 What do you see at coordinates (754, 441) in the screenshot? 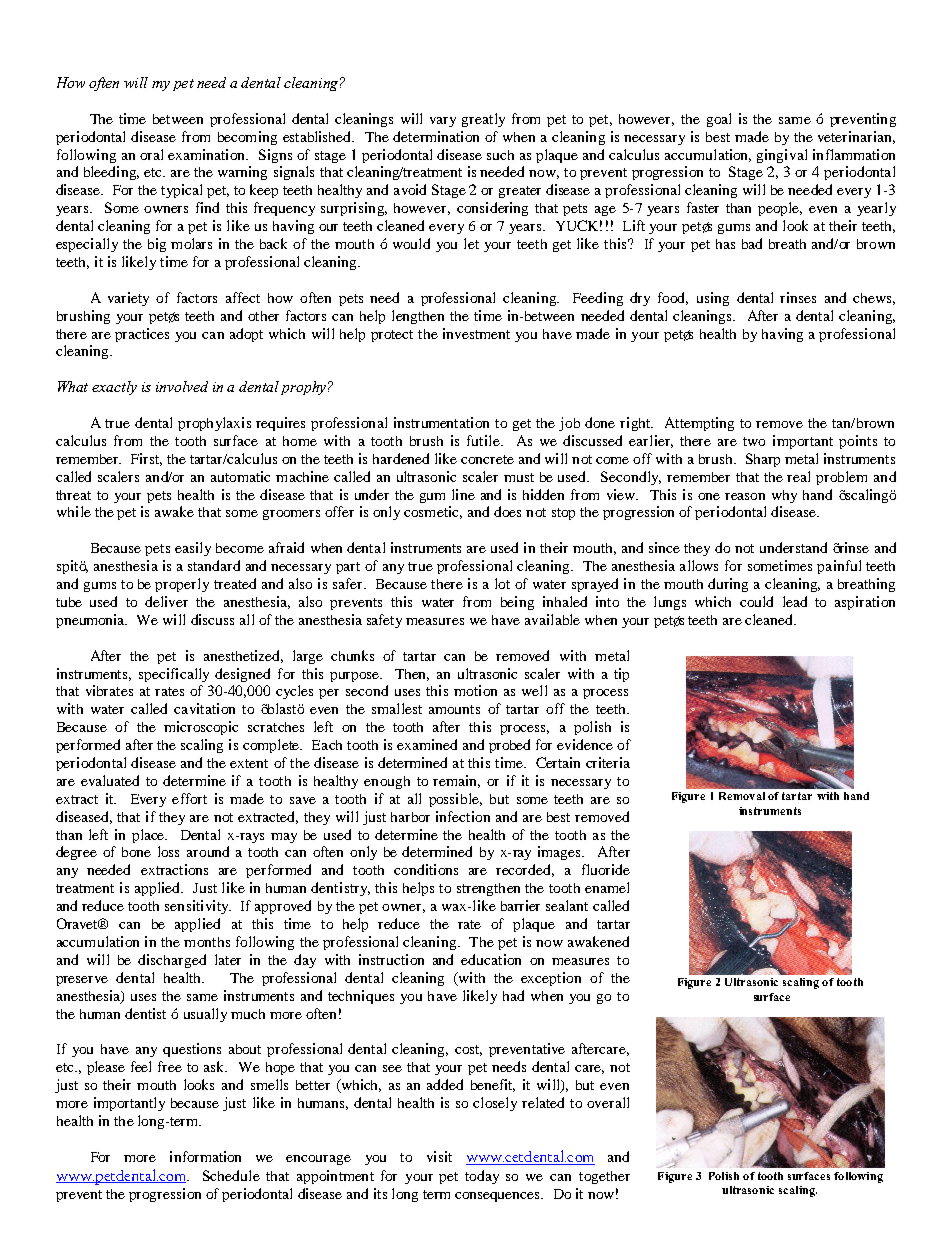
I see `two` at bounding box center [754, 441].
